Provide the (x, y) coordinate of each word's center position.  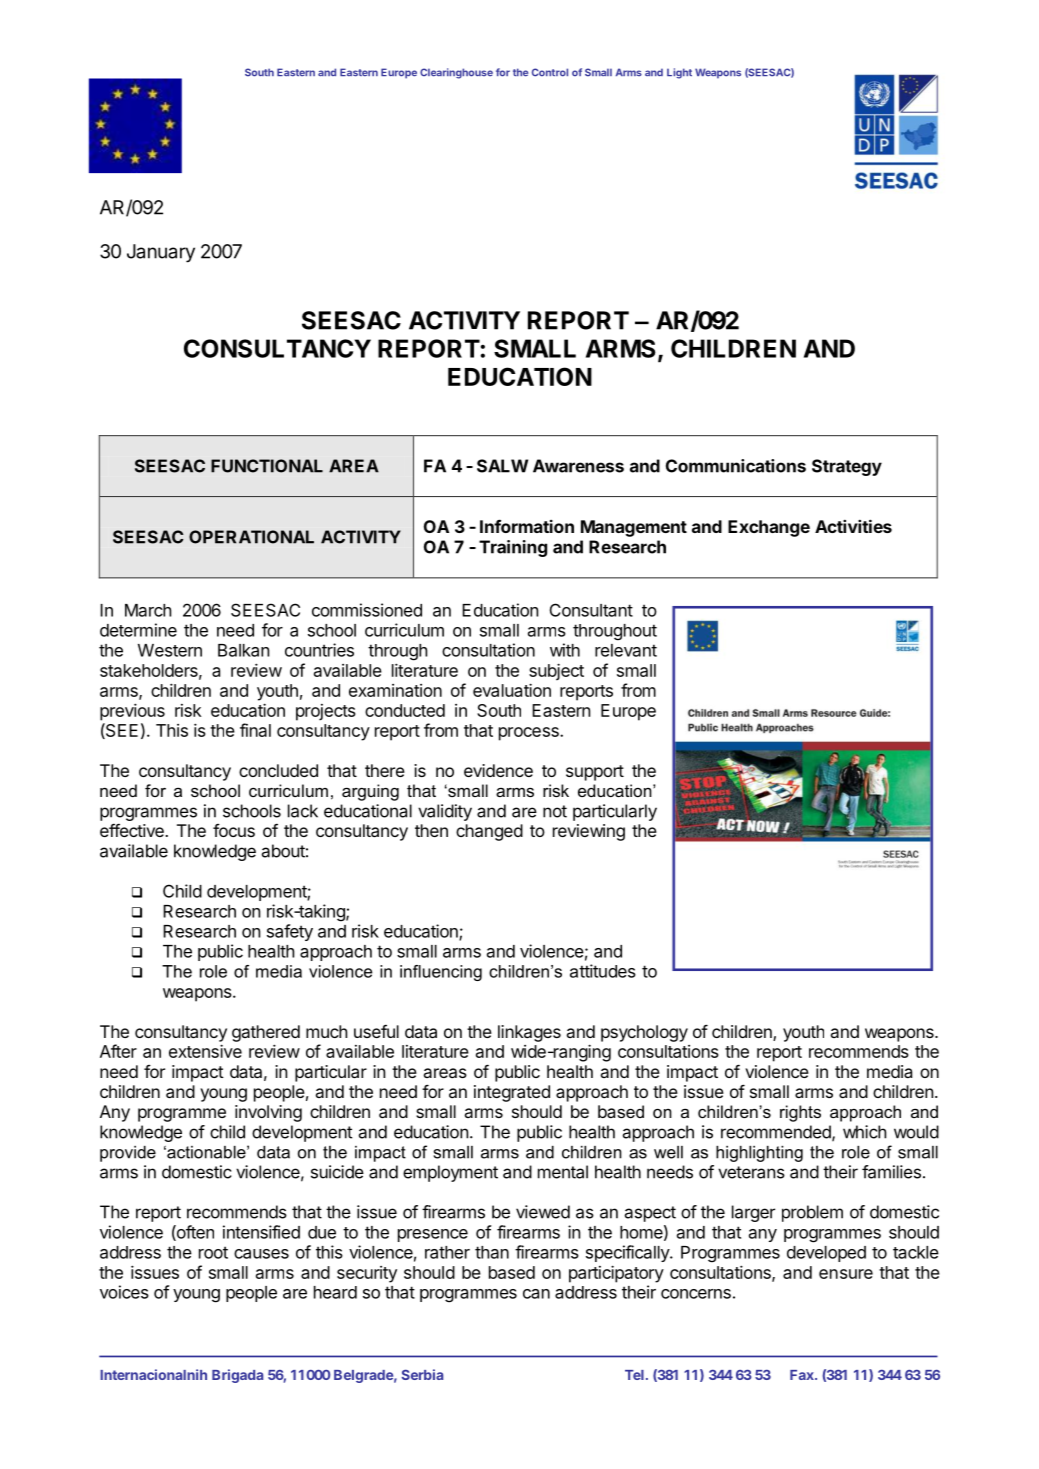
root (213, 1252)
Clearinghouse (456, 73)
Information (527, 526)
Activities (853, 526)
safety (290, 932)
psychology (644, 1033)
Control (550, 72)
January (161, 253)
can (536, 1294)
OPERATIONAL (251, 537)
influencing (441, 973)
